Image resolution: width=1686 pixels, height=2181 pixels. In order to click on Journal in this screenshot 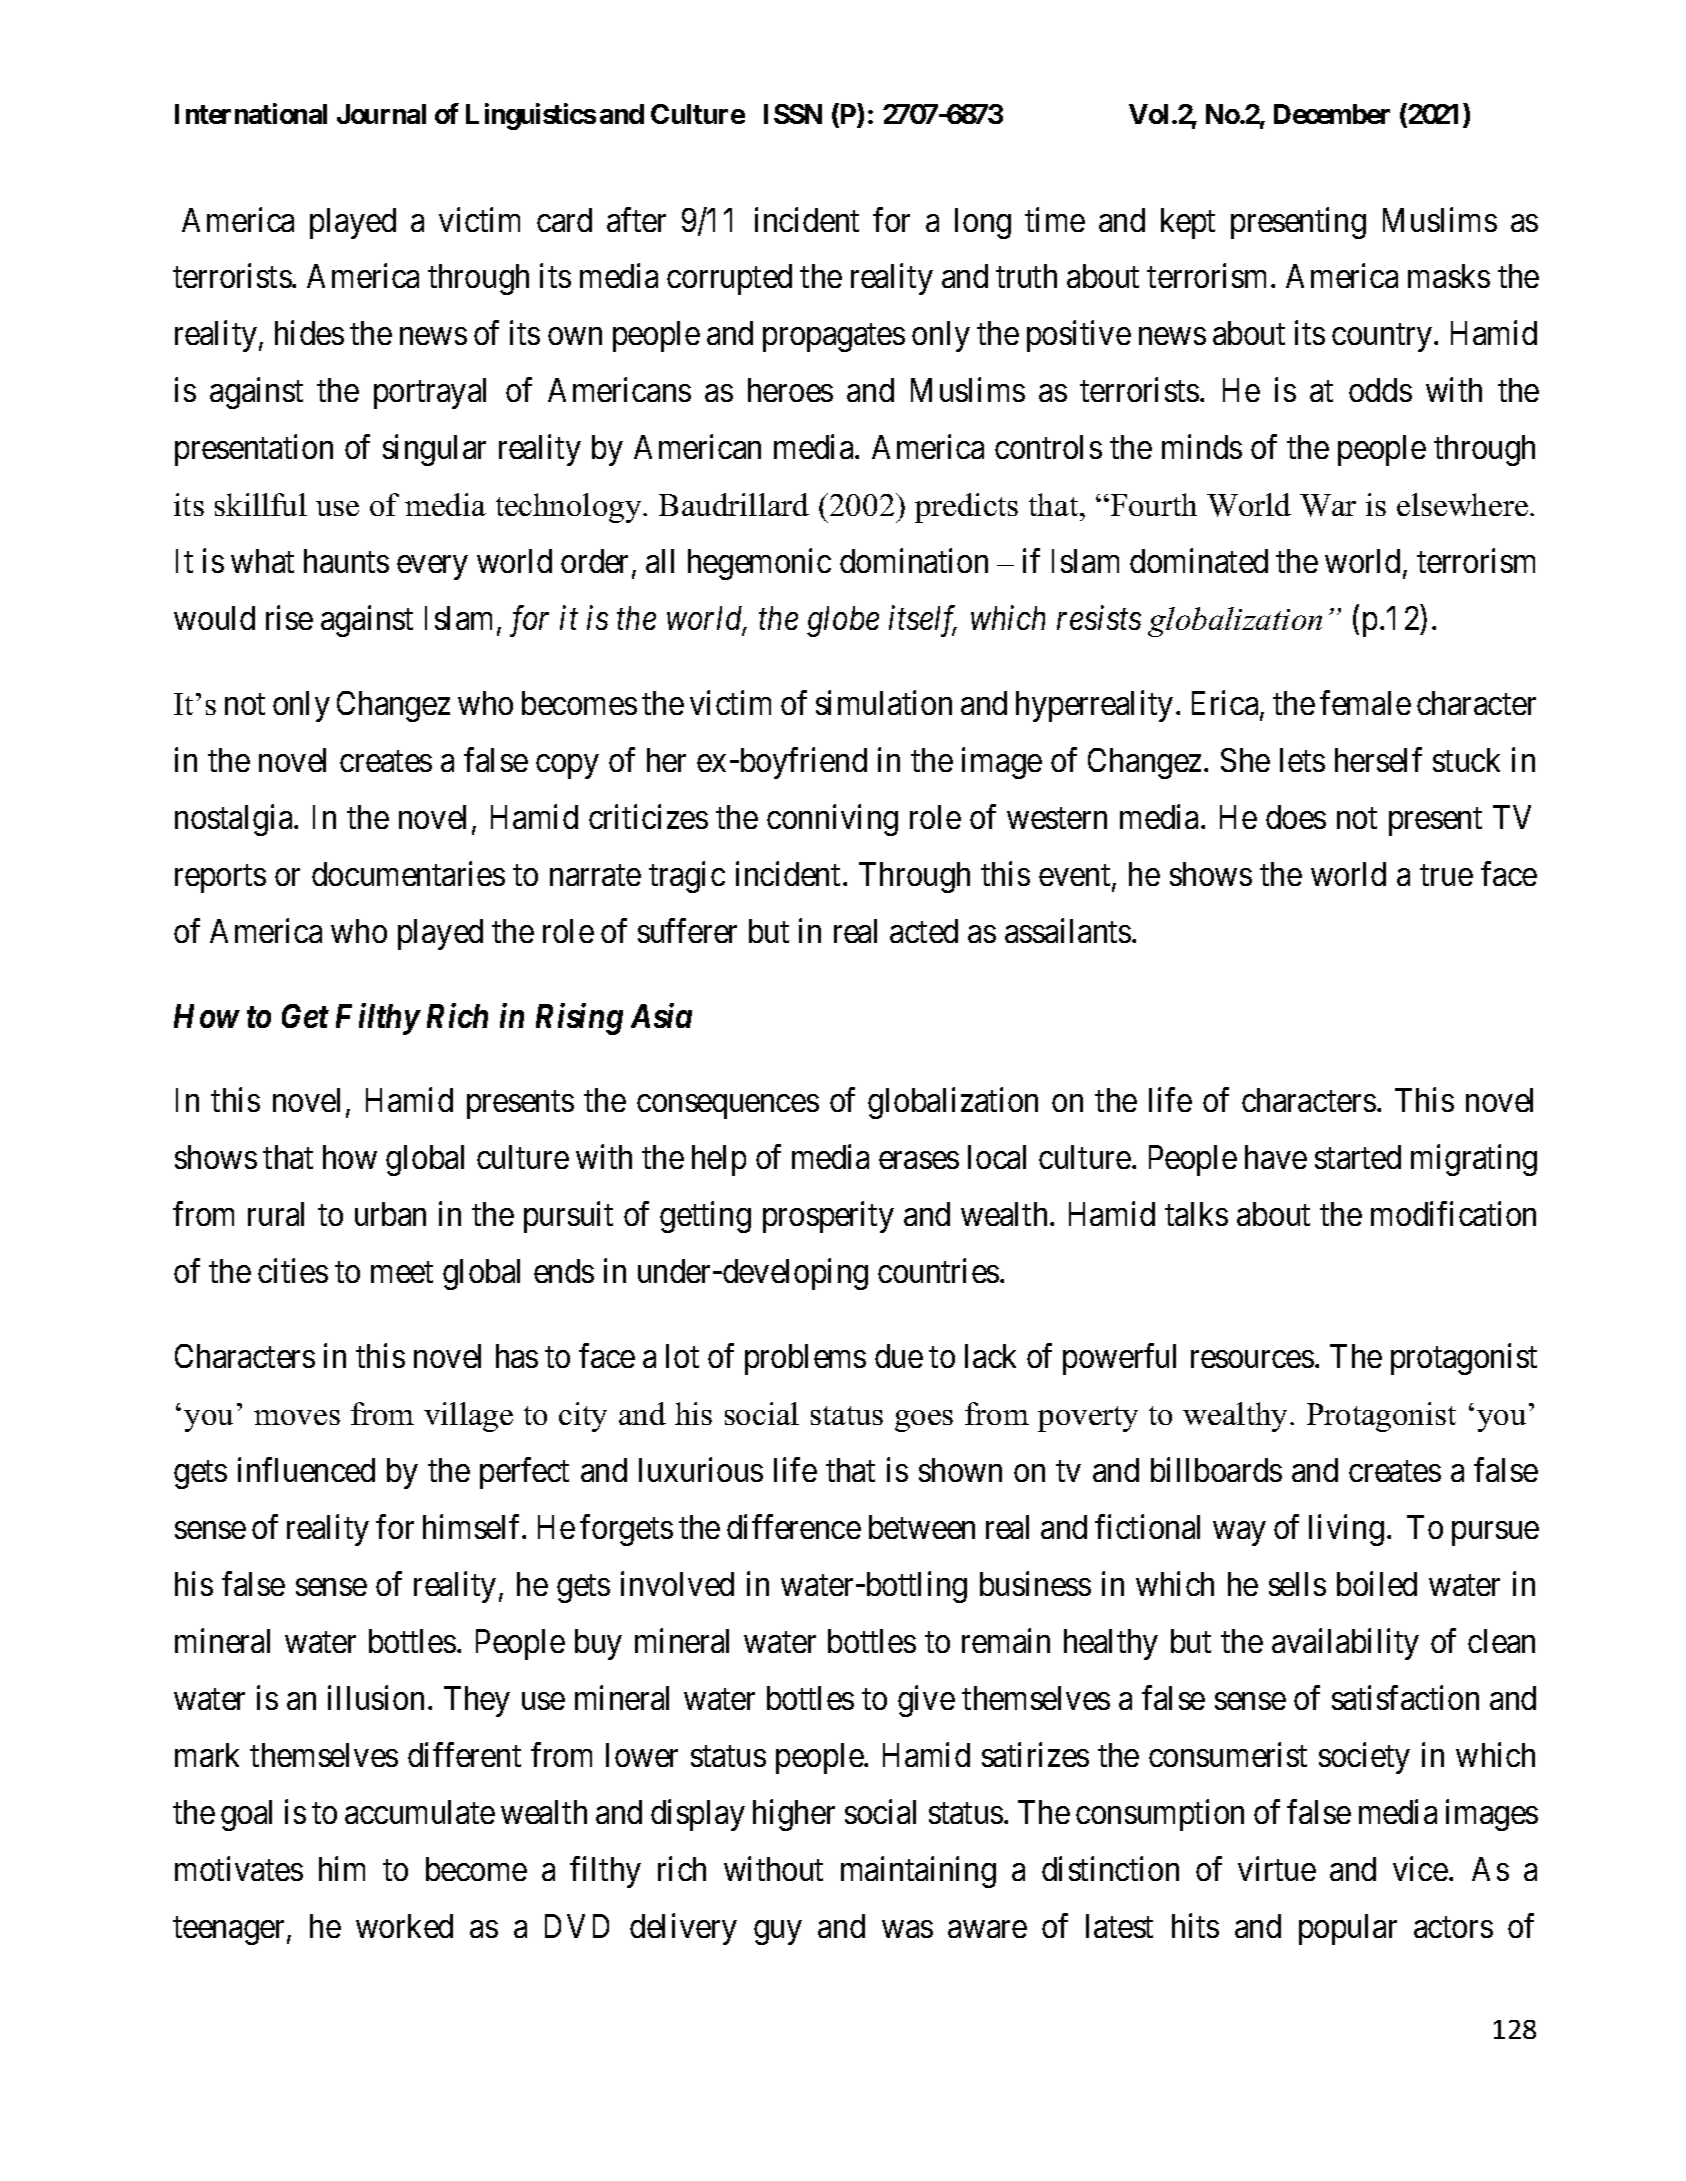, I will do `click(381, 114)`.
